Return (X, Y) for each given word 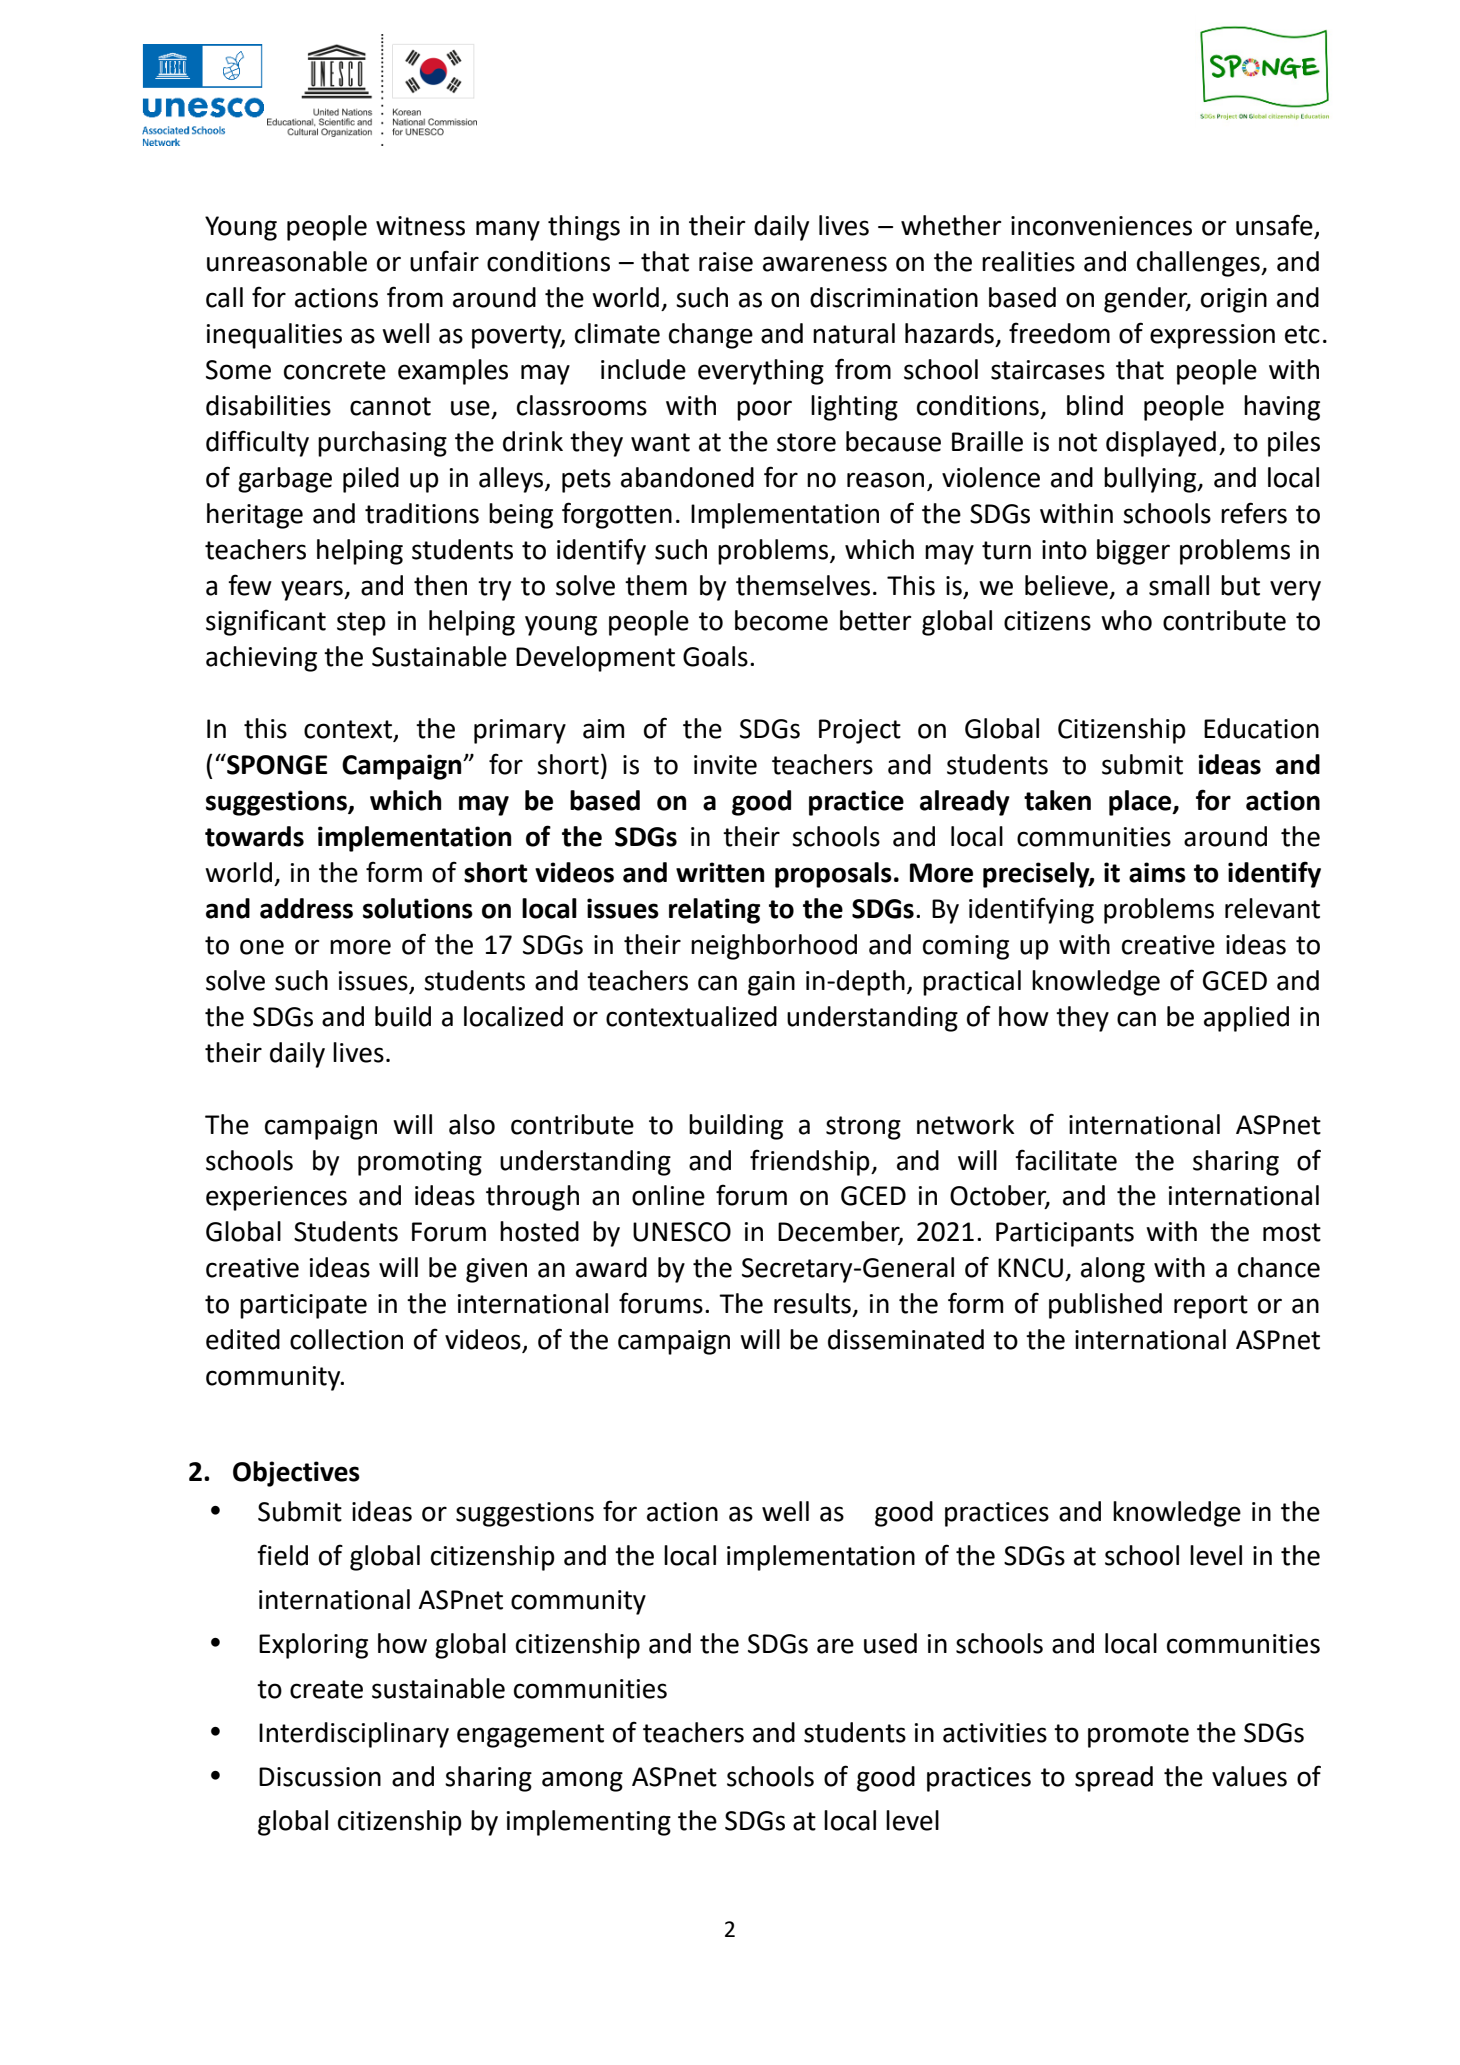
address (306, 908)
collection (346, 1339)
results (812, 1303)
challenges (1199, 264)
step (361, 624)
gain (771, 983)
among (582, 1781)
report (1211, 1307)
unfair (444, 261)
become (781, 620)
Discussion (320, 1777)
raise (726, 262)
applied (1246, 1019)
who (1126, 620)
